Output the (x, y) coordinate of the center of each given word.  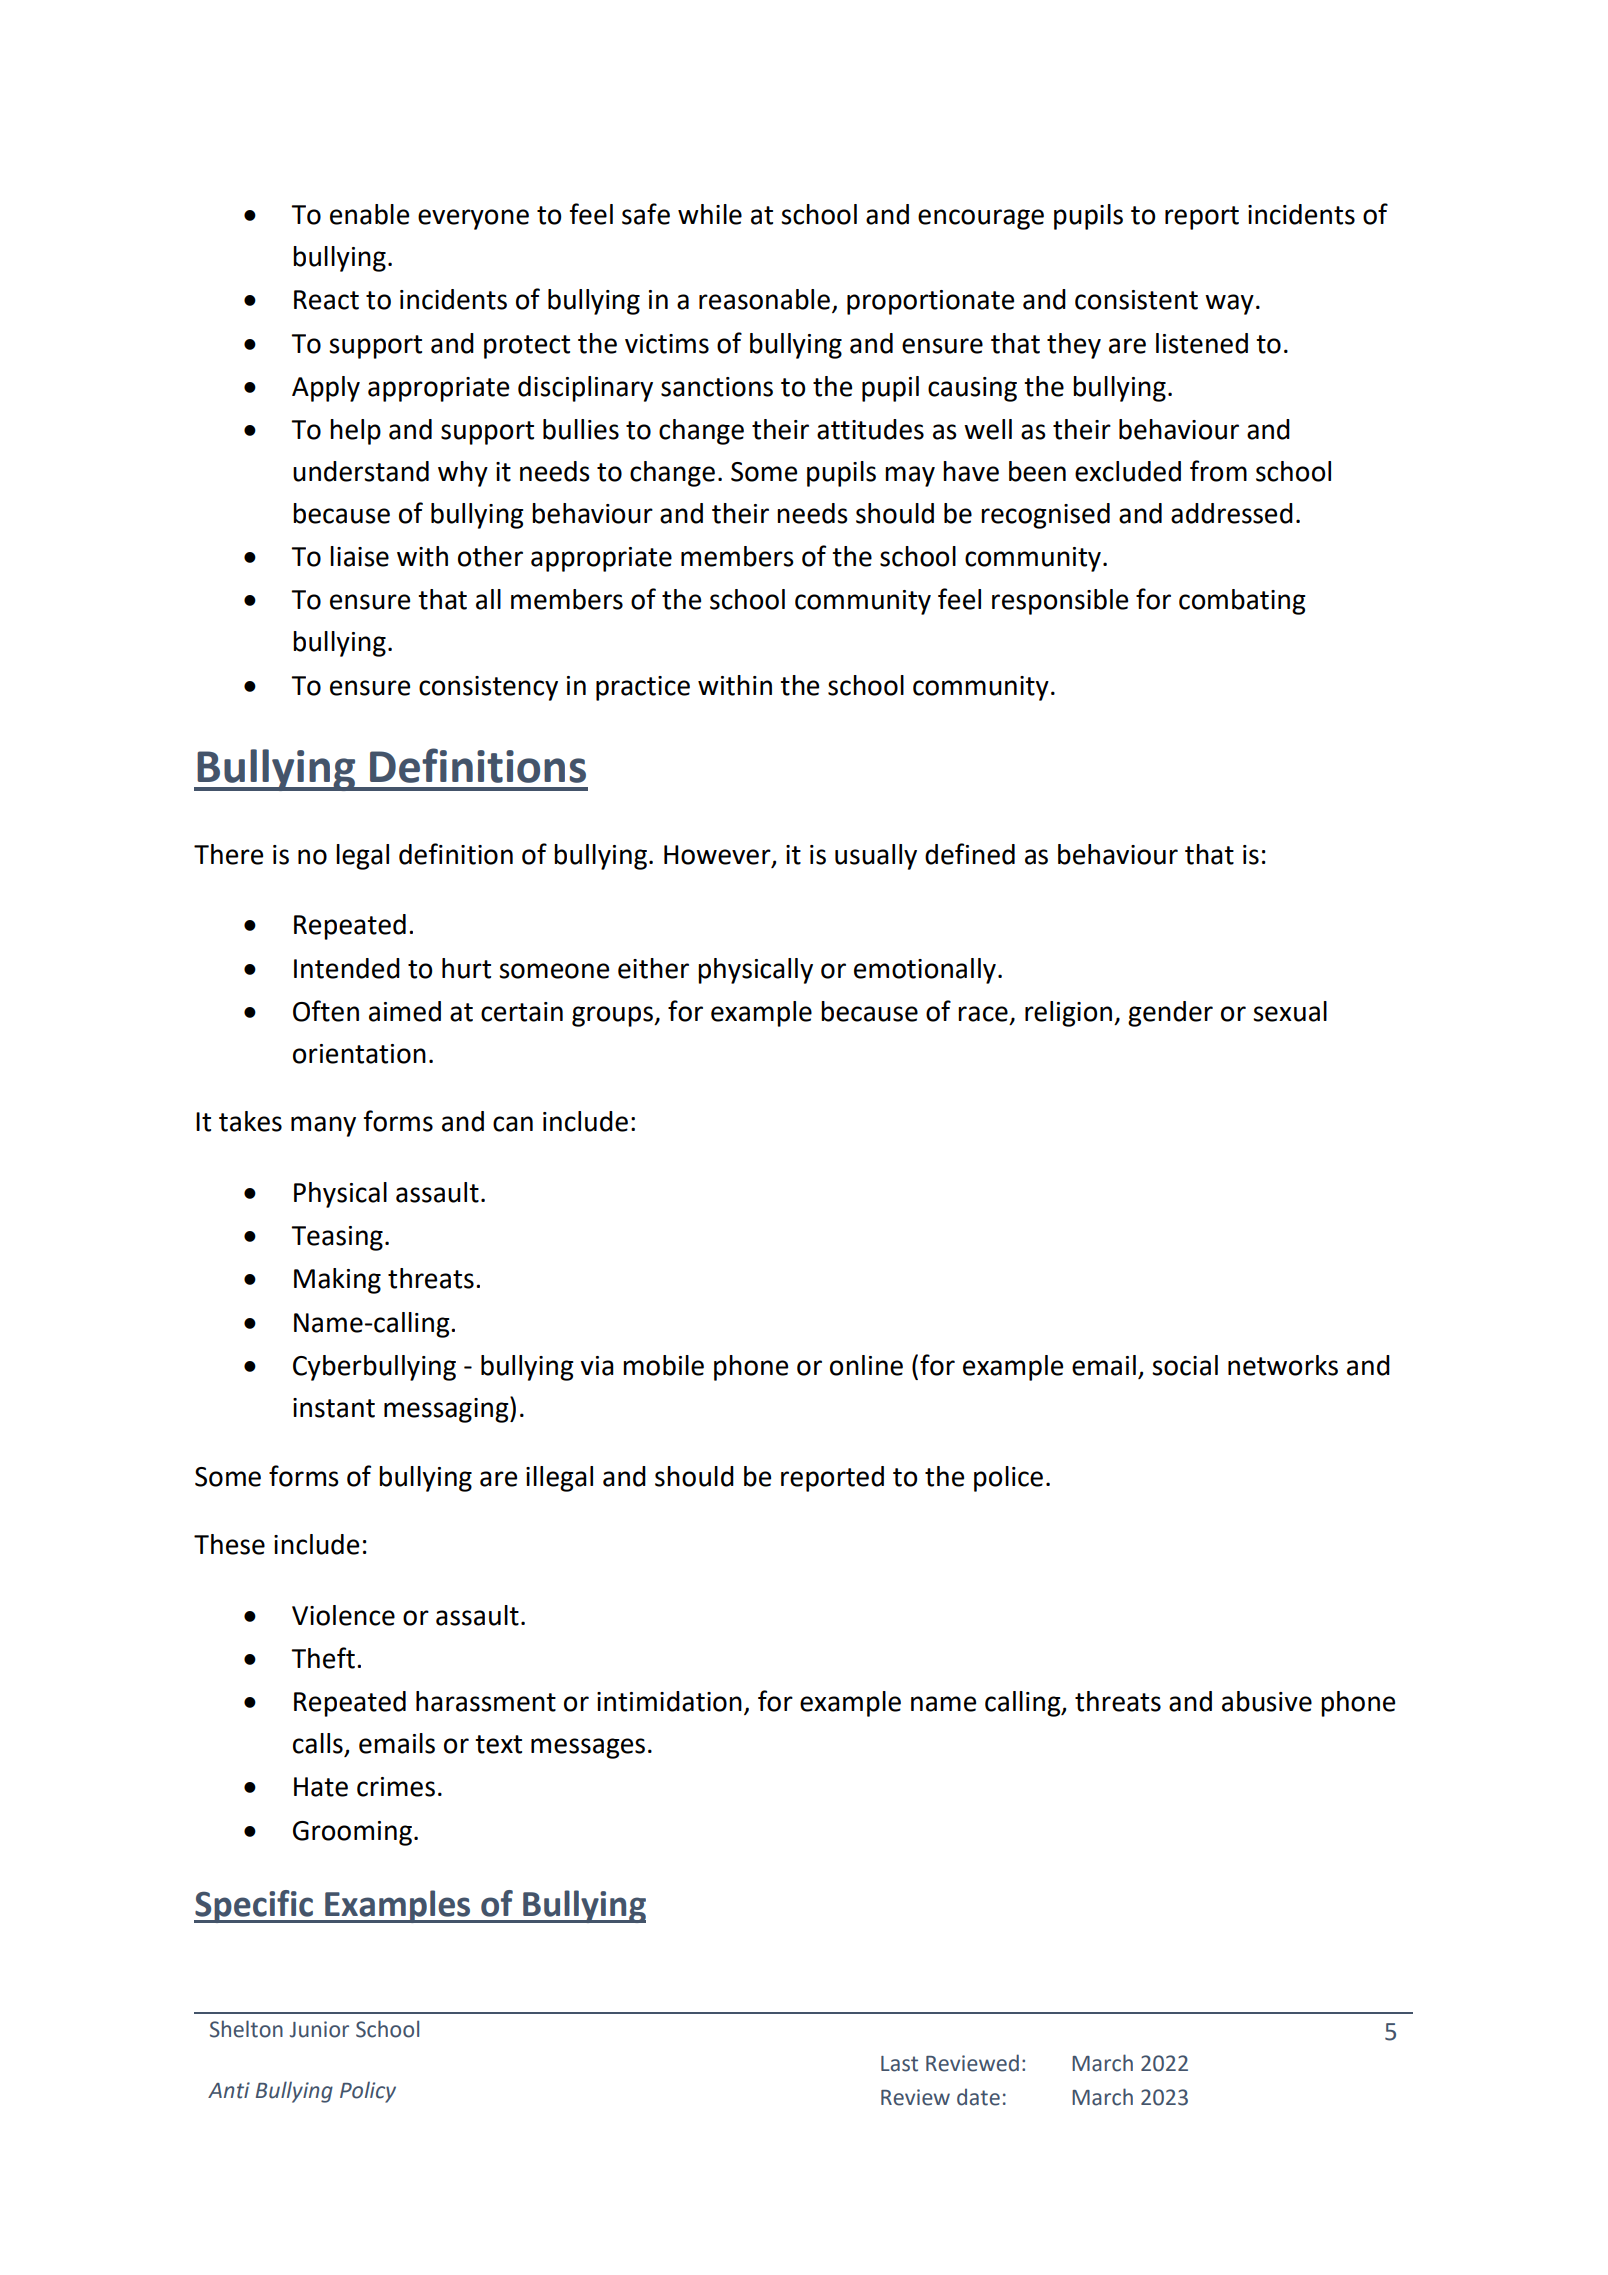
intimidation (669, 1701)
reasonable (764, 299)
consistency (488, 688)
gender (1170, 1014)
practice (643, 688)
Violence (343, 1615)
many (323, 1126)
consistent (1136, 300)
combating (1242, 602)
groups (613, 1016)
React (326, 300)
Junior (319, 2029)
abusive (1267, 1701)
